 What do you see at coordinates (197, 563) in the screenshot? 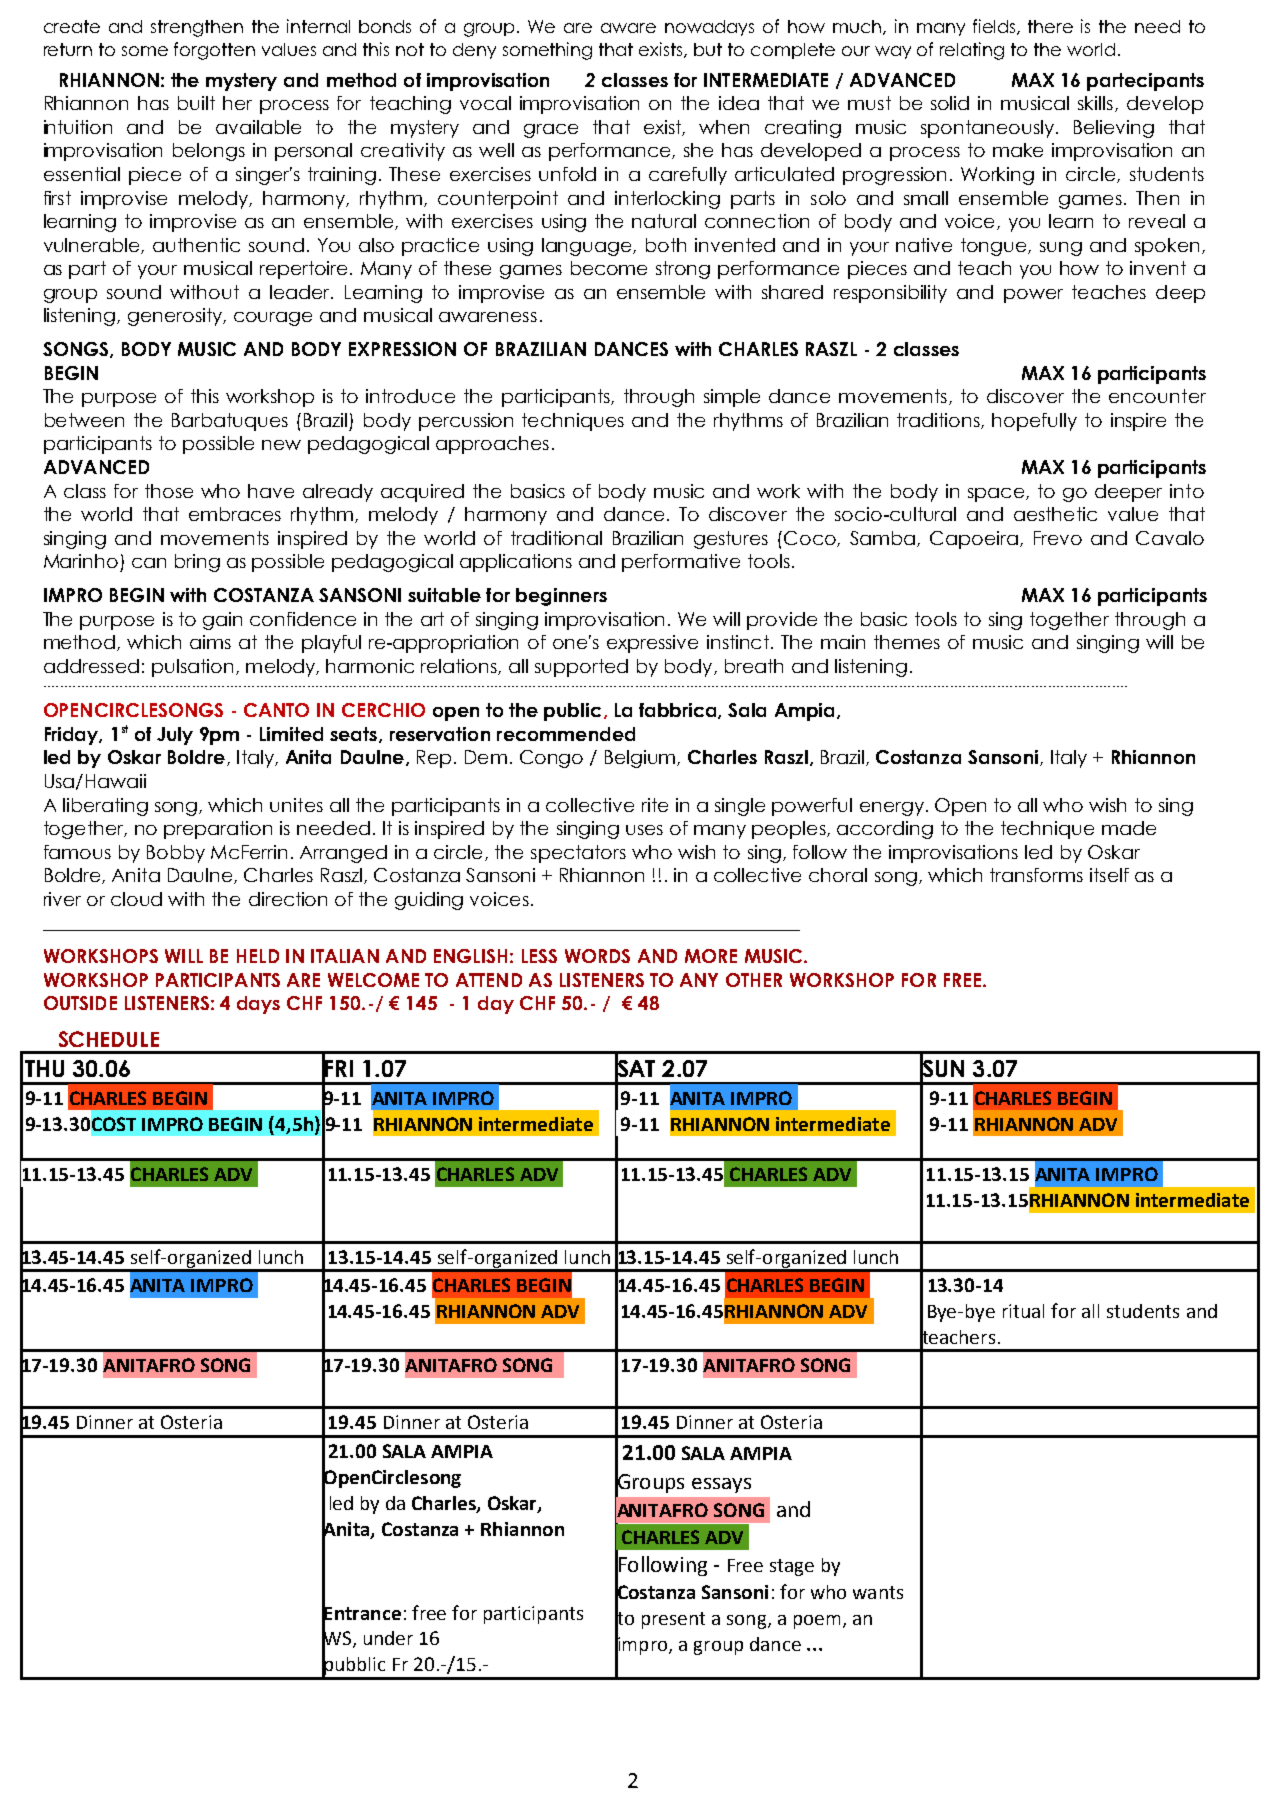
I see `bring` at bounding box center [197, 563].
